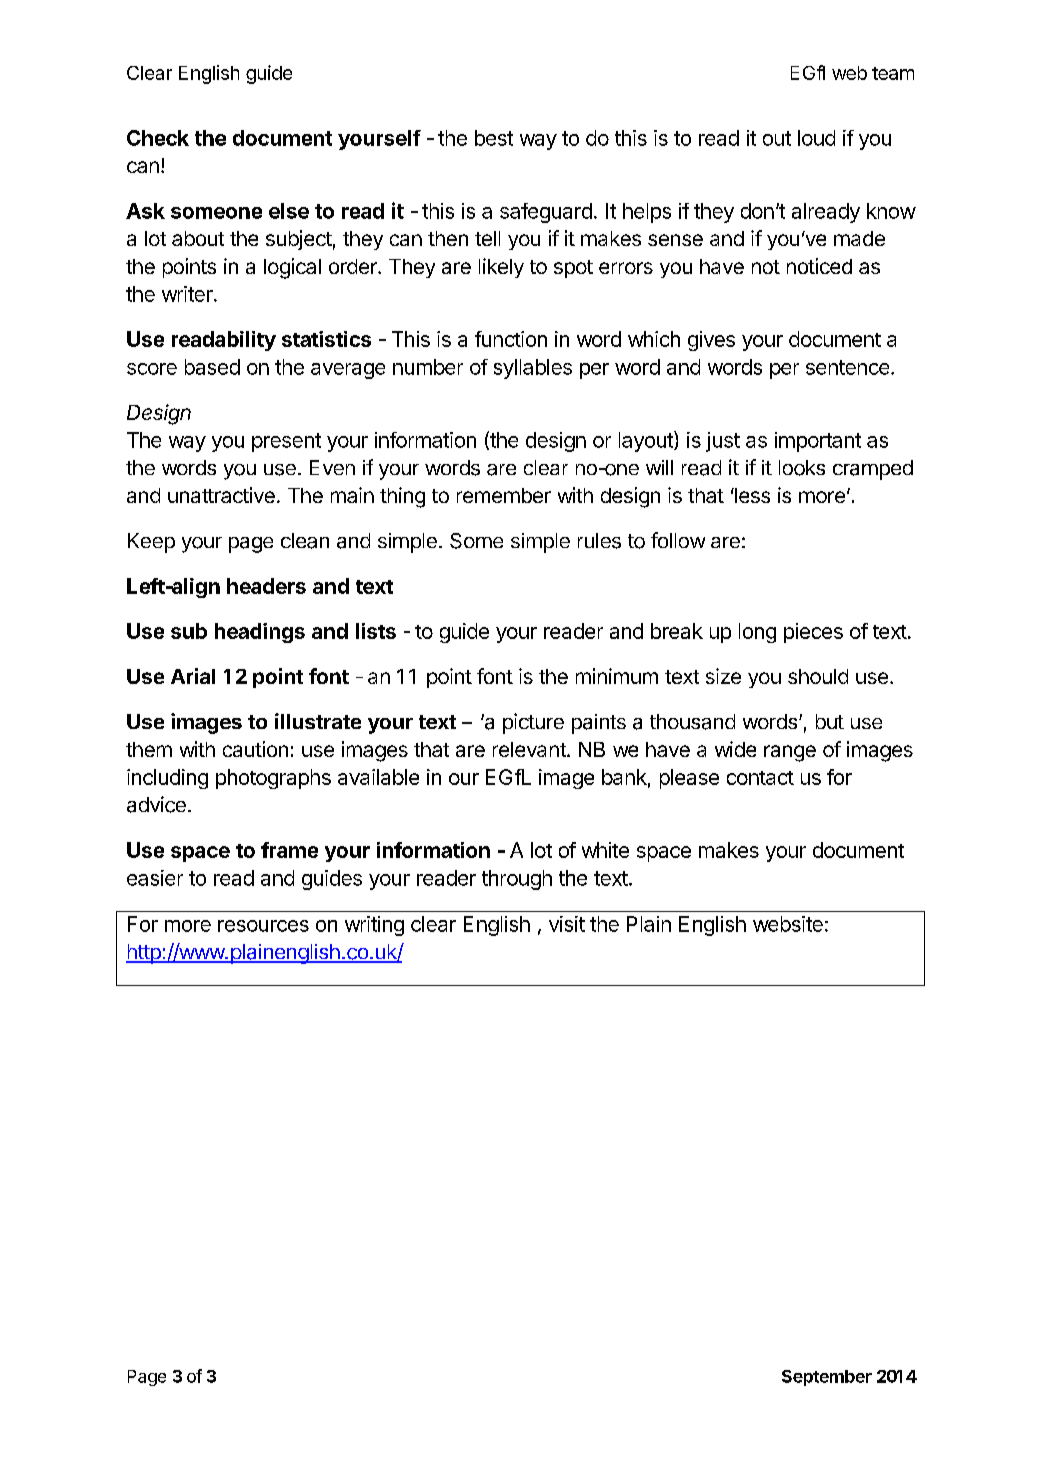  Describe the element at coordinates (212, 367) in the document. I see `based` at that location.
